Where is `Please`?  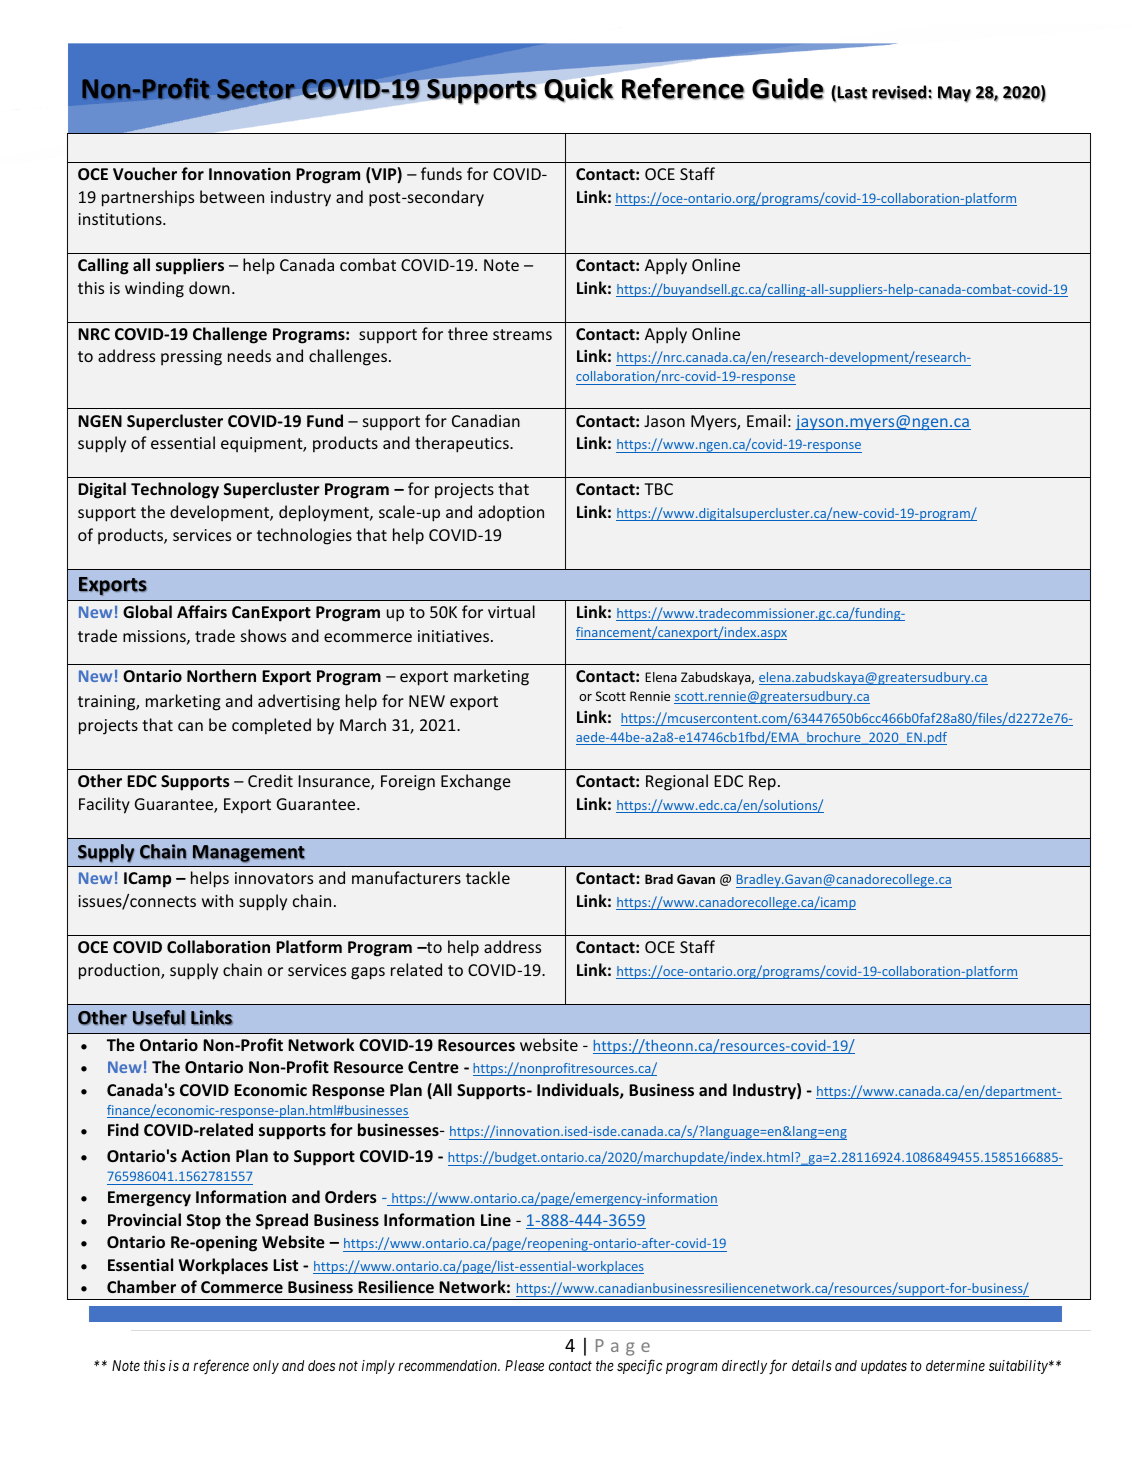
Please is located at coordinates (524, 1365).
